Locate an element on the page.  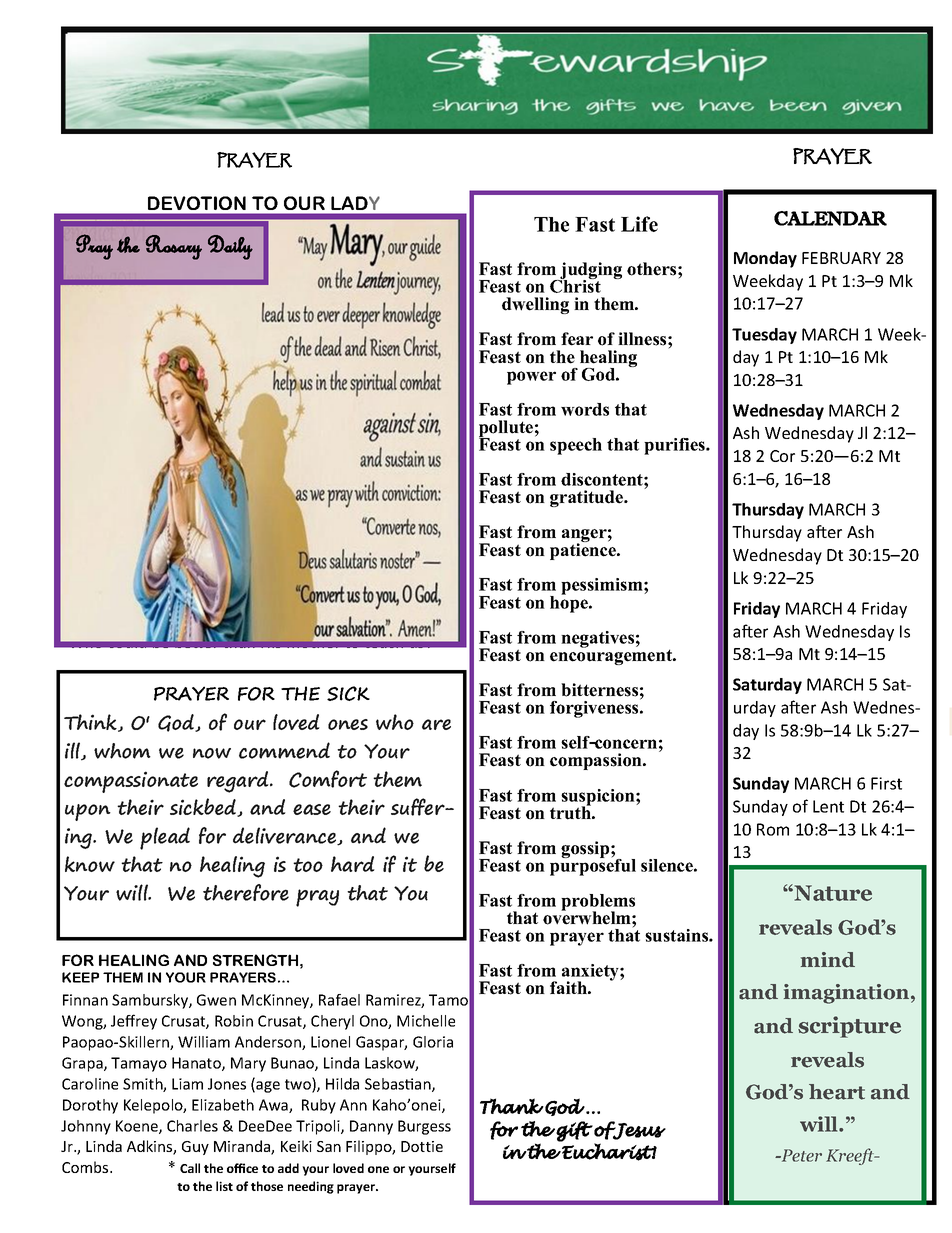
Call is located at coordinates (190, 1168).
